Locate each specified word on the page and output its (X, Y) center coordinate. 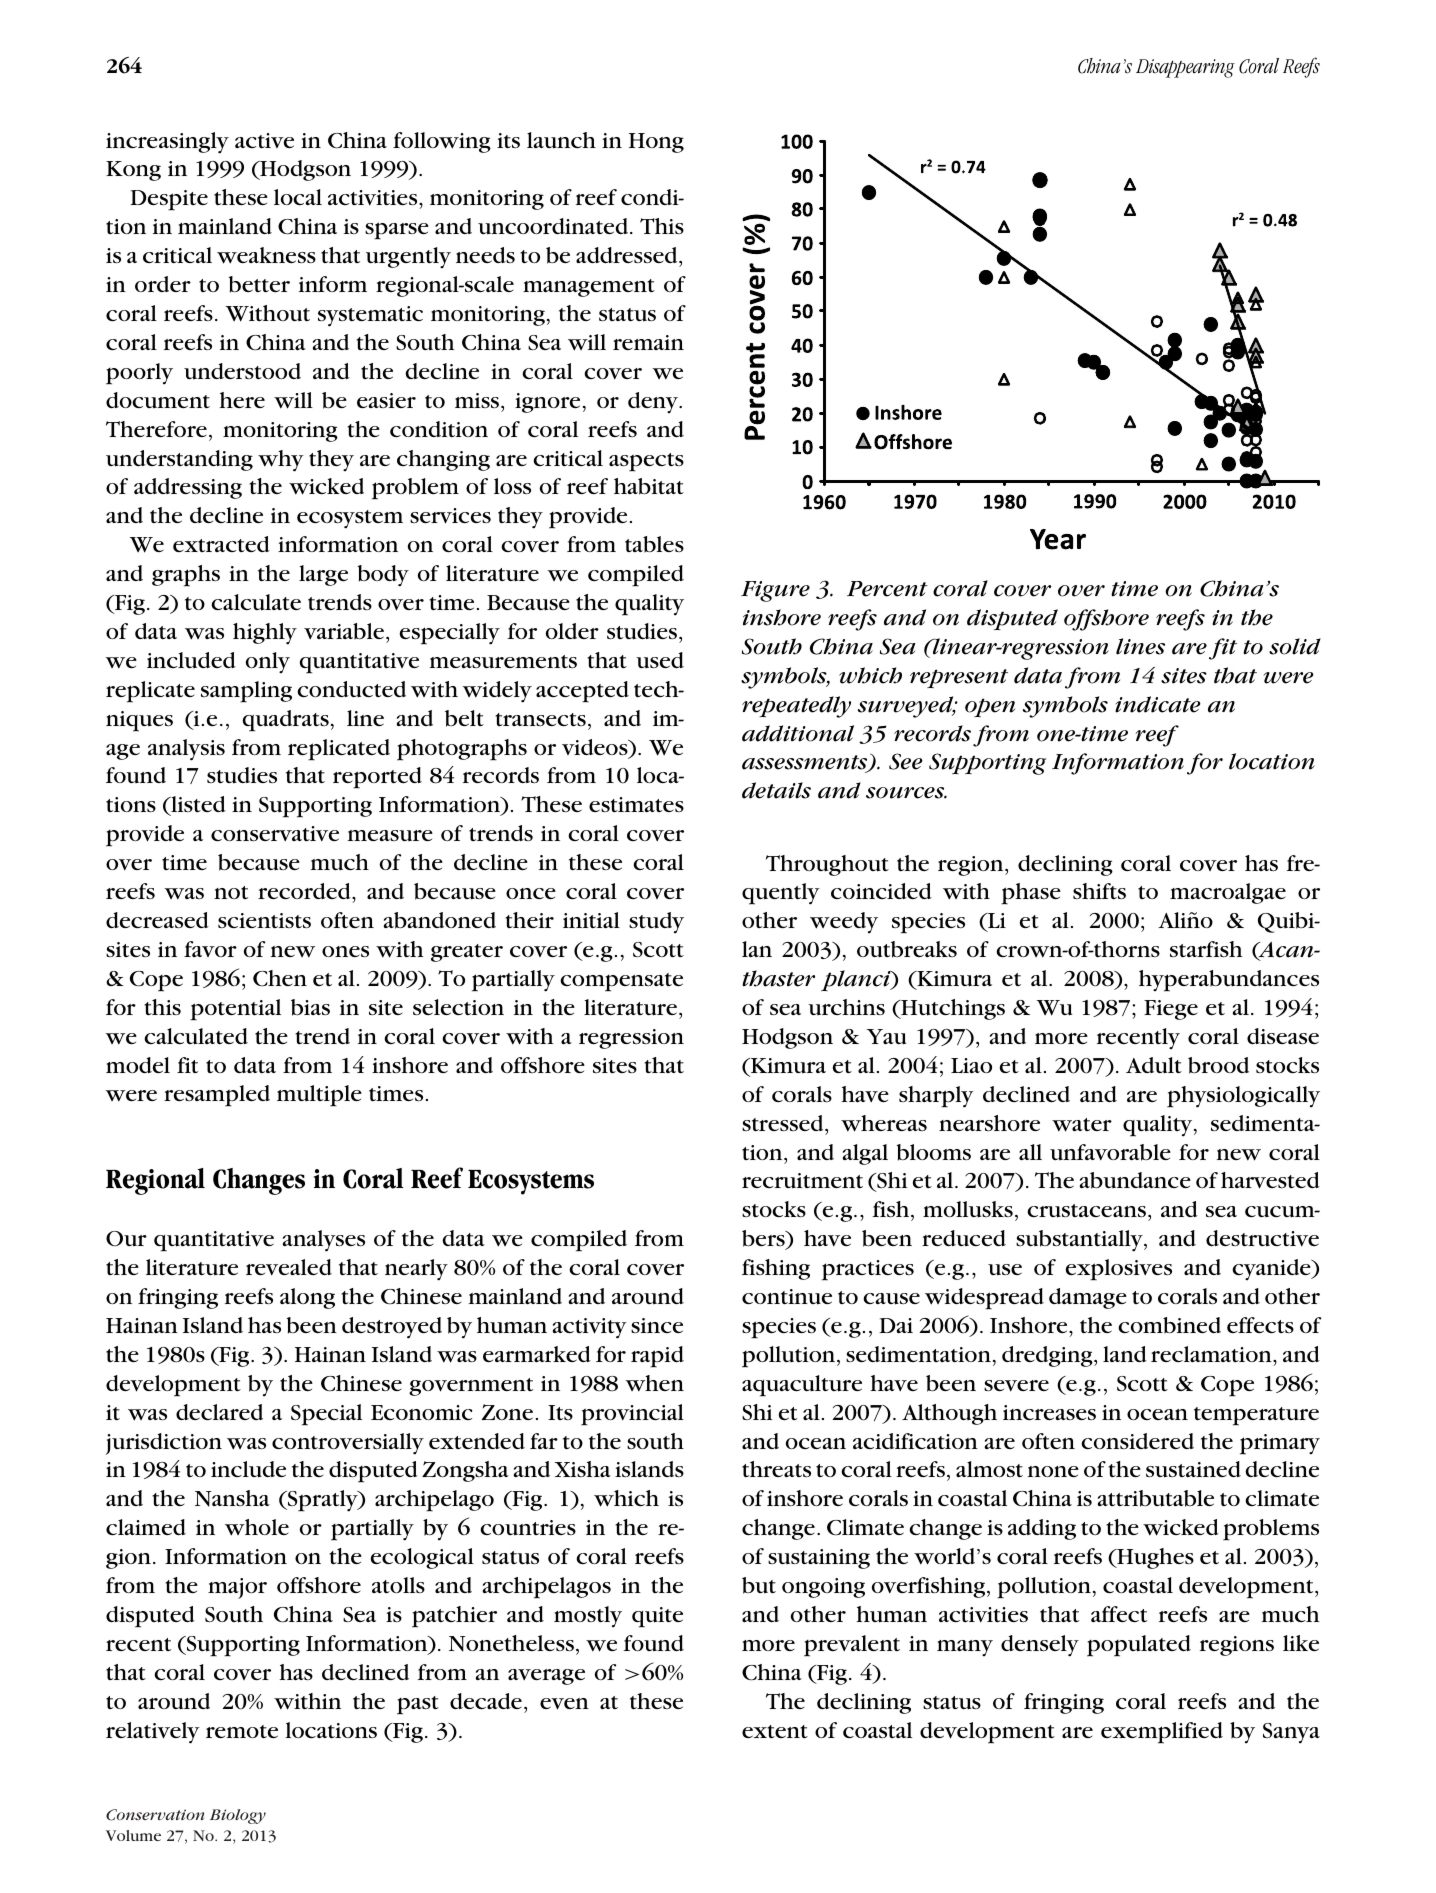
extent (775, 1731)
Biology (238, 1816)
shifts (1099, 891)
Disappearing (1185, 68)
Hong (656, 143)
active (264, 141)
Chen (280, 978)
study (656, 923)
